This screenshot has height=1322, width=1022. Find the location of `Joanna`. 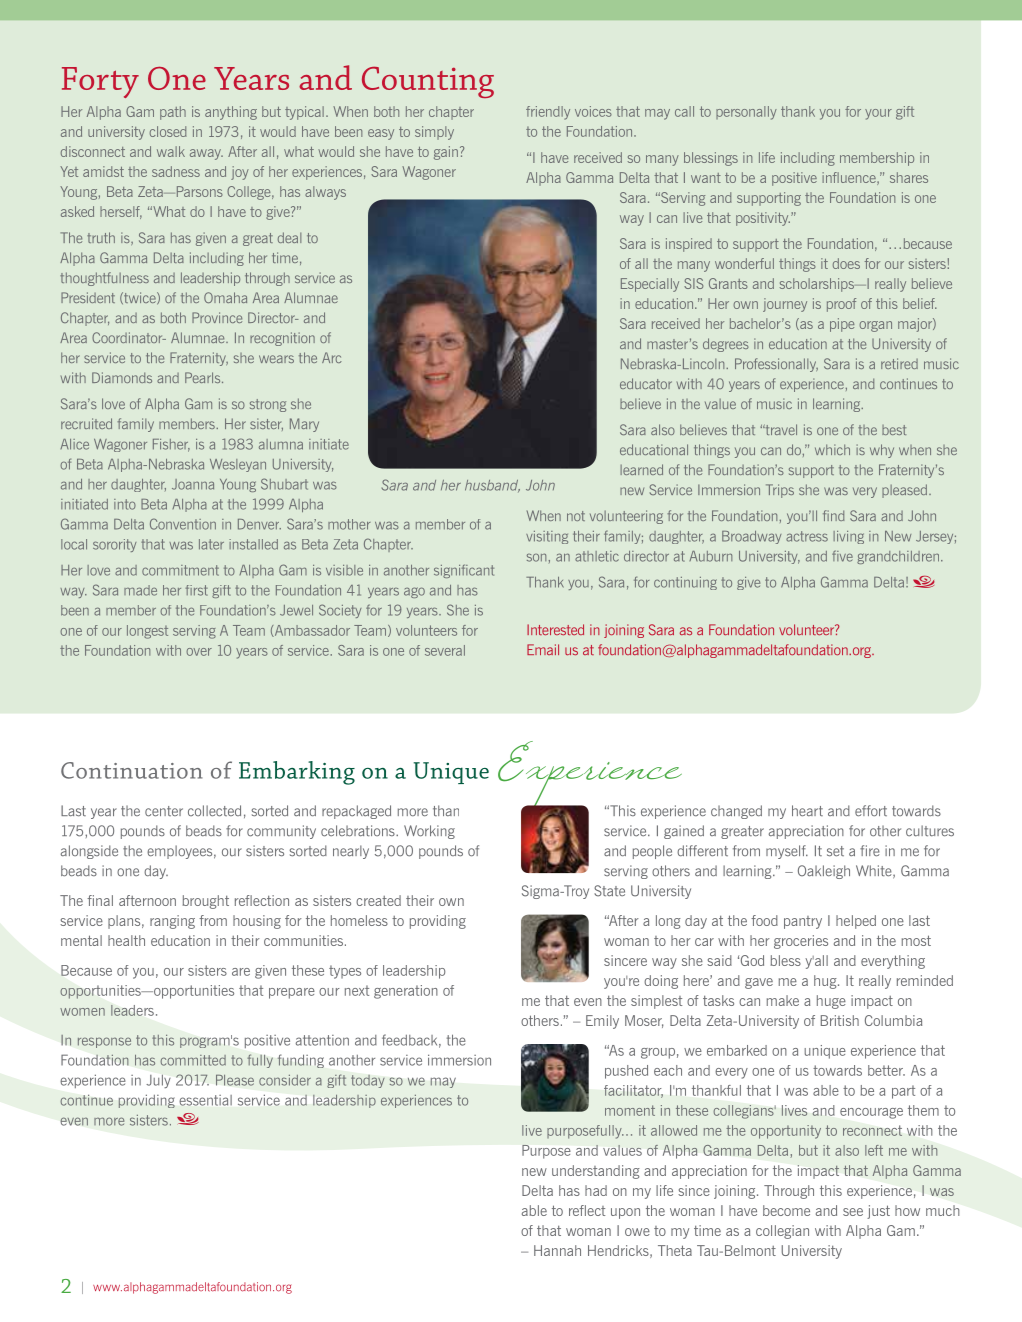

Joanna is located at coordinates (193, 484).
